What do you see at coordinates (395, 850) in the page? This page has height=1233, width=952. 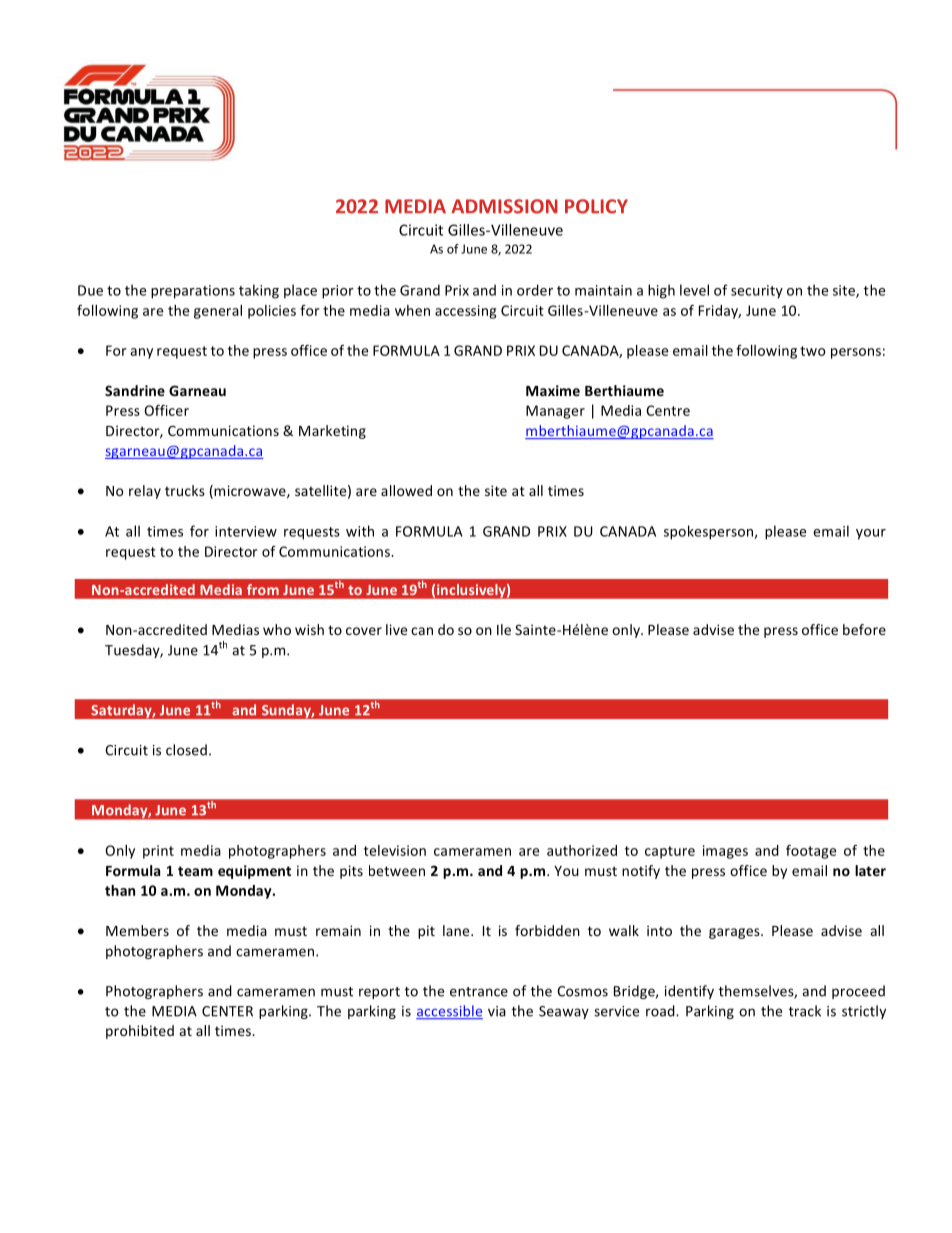 I see `television` at bounding box center [395, 850].
